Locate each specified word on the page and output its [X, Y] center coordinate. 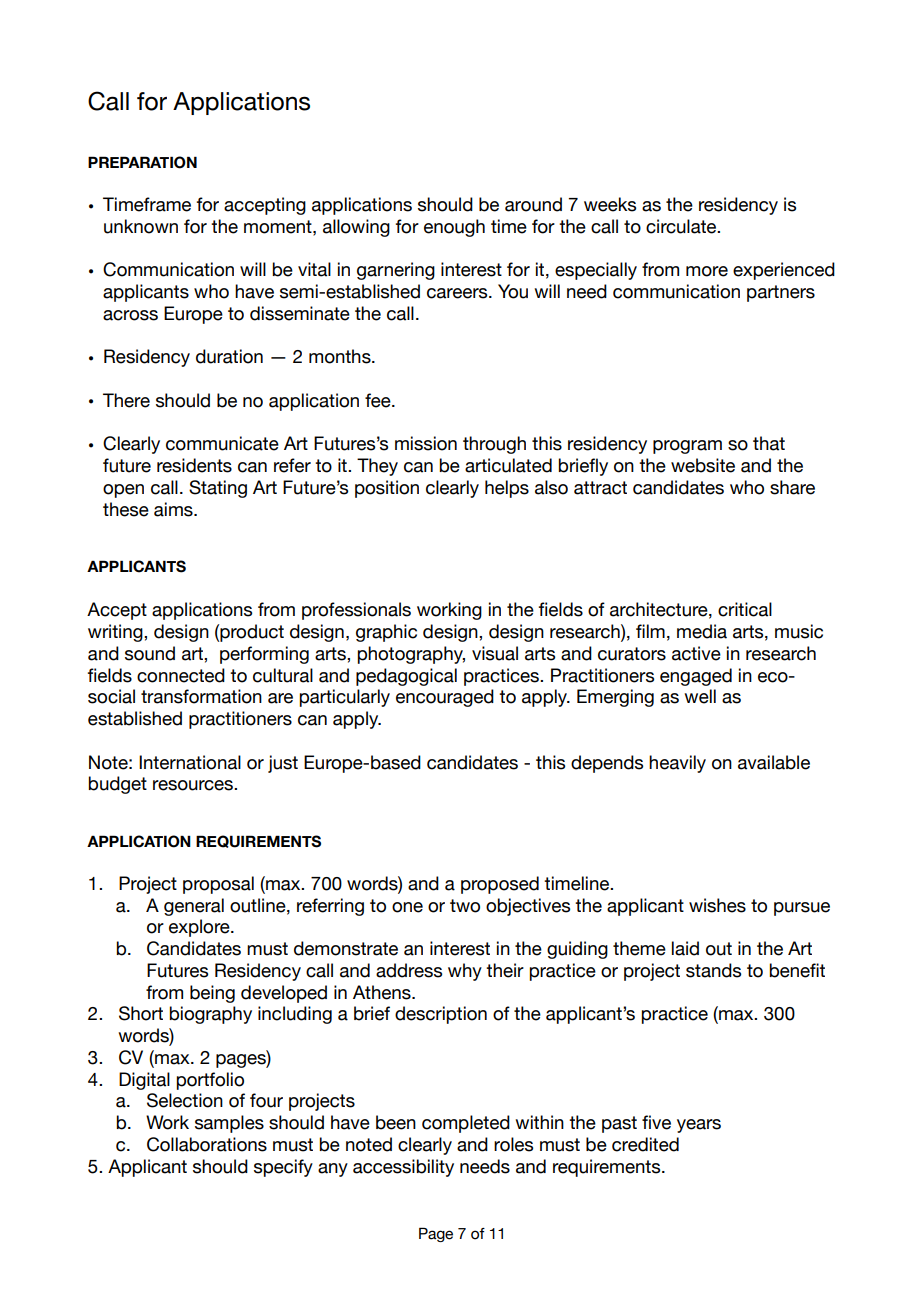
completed [466, 1124]
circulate [682, 226]
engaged [696, 677]
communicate [222, 443]
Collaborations [207, 1144]
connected [181, 675]
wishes [717, 905]
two [465, 906]
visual [495, 653]
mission [426, 443]
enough [454, 228]
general [194, 907]
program [687, 447]
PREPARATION [142, 162]
